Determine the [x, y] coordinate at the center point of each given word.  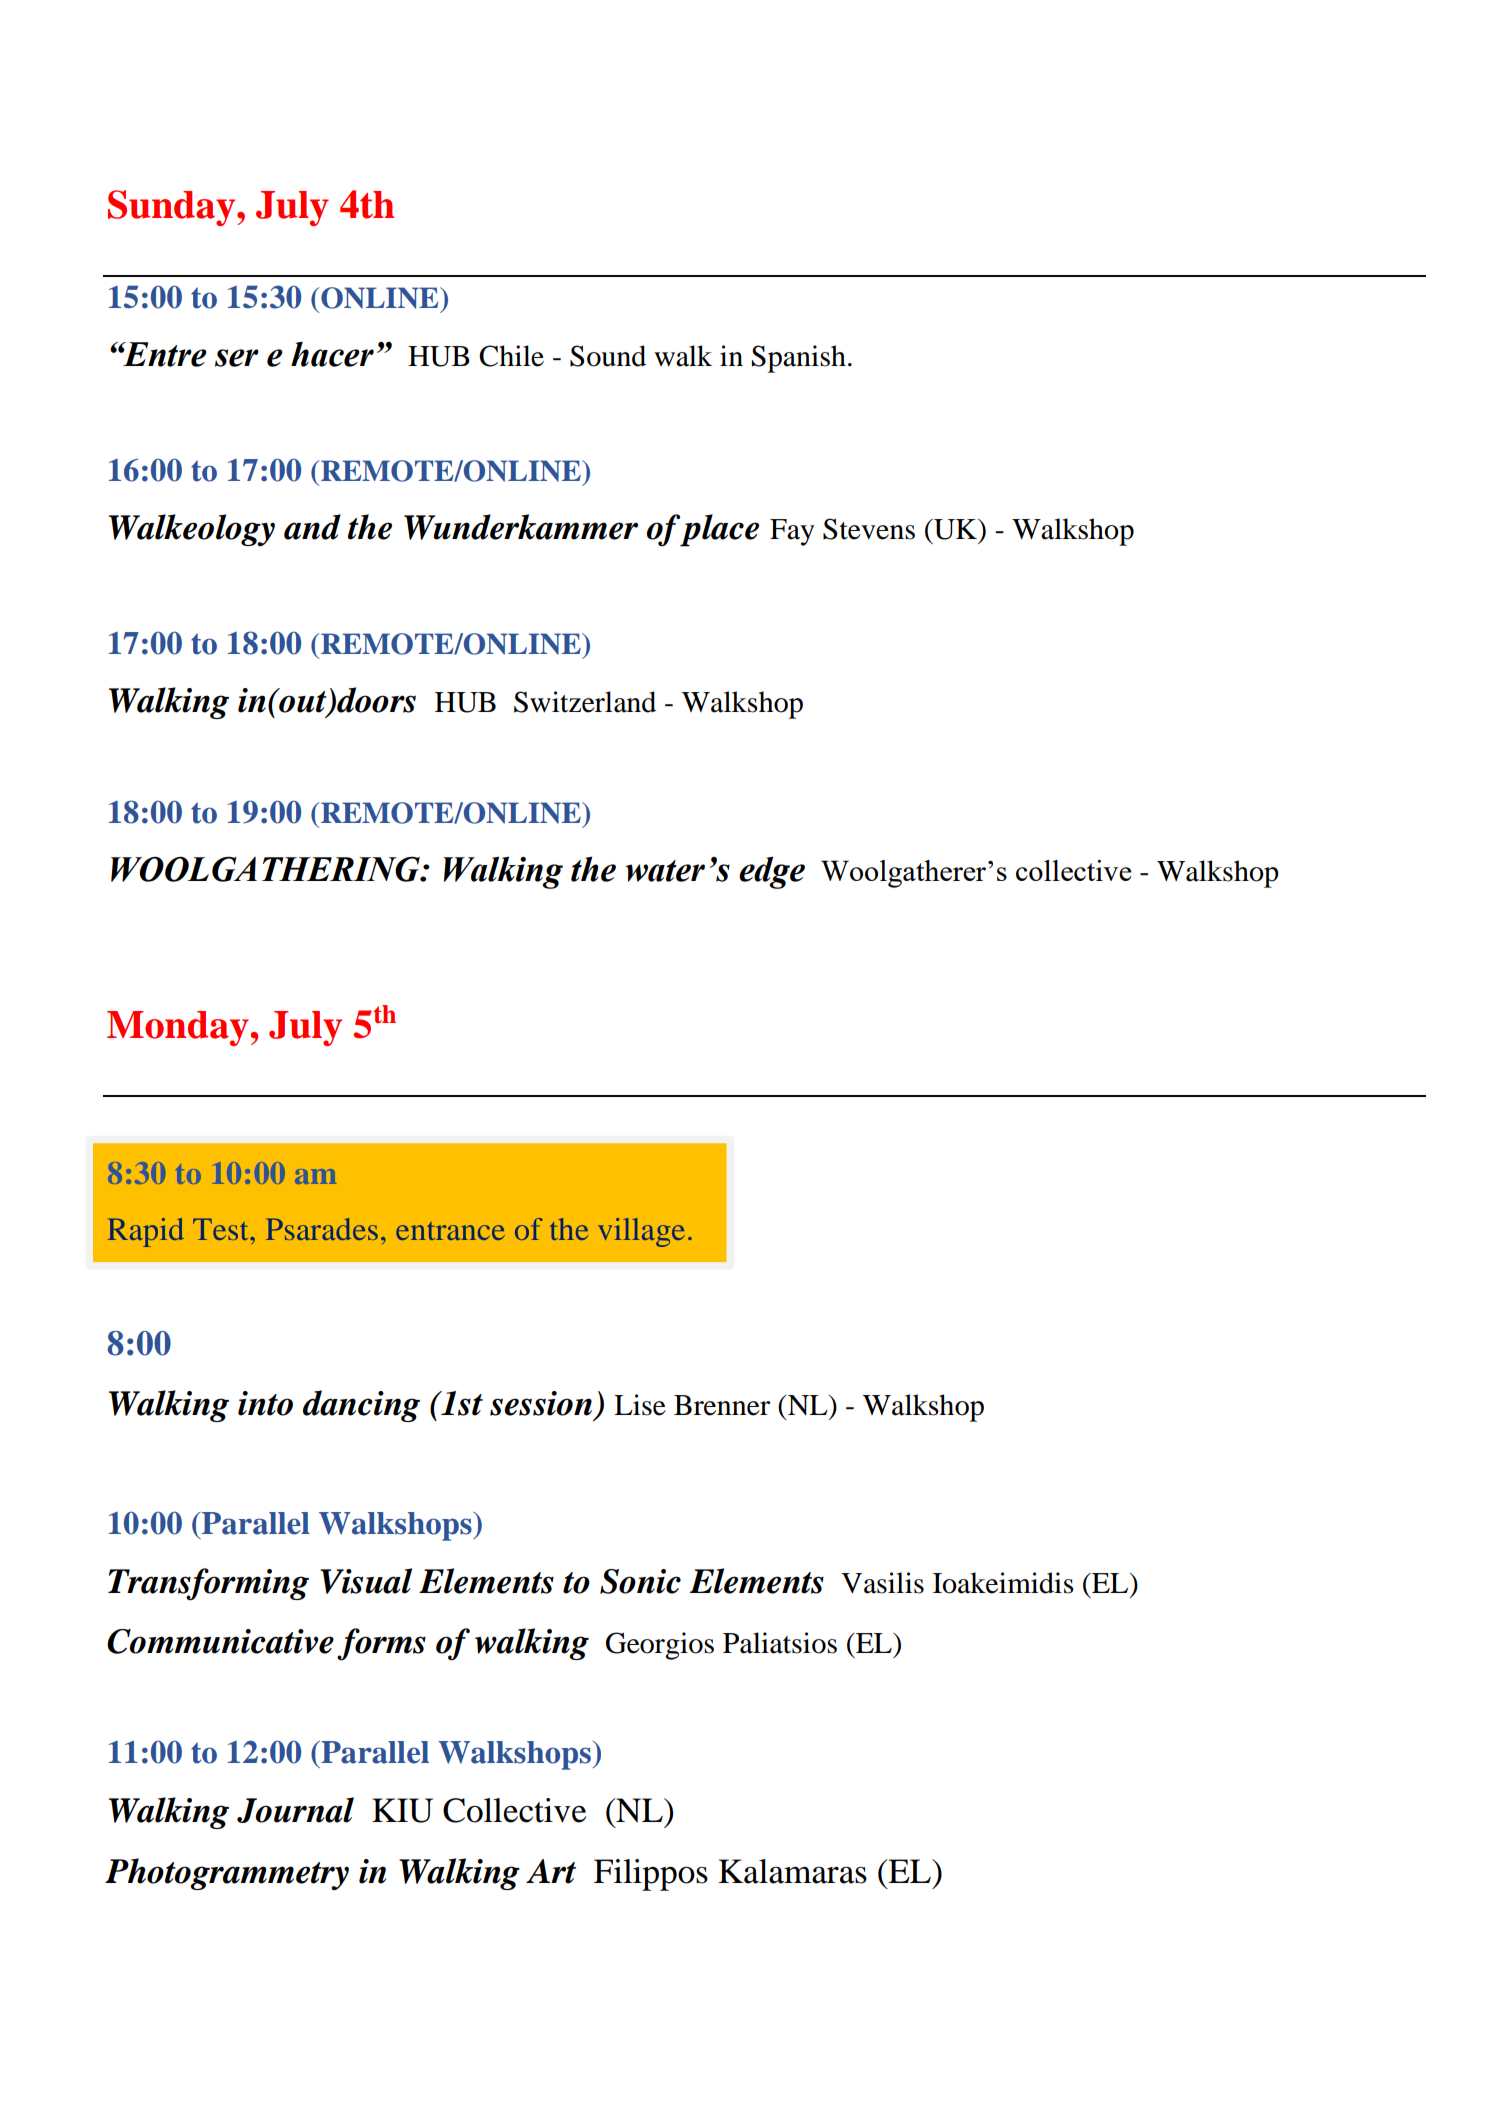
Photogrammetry [227, 1874]
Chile [511, 356]
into [265, 1403]
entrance [450, 1231]
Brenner [722, 1405]
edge [772, 872]
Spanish [799, 359]
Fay [792, 532]
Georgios [660, 1646]
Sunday [173, 208]
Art [551, 1871]
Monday [178, 1028]
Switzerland [585, 702]
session [541, 1403]
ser [237, 358]
